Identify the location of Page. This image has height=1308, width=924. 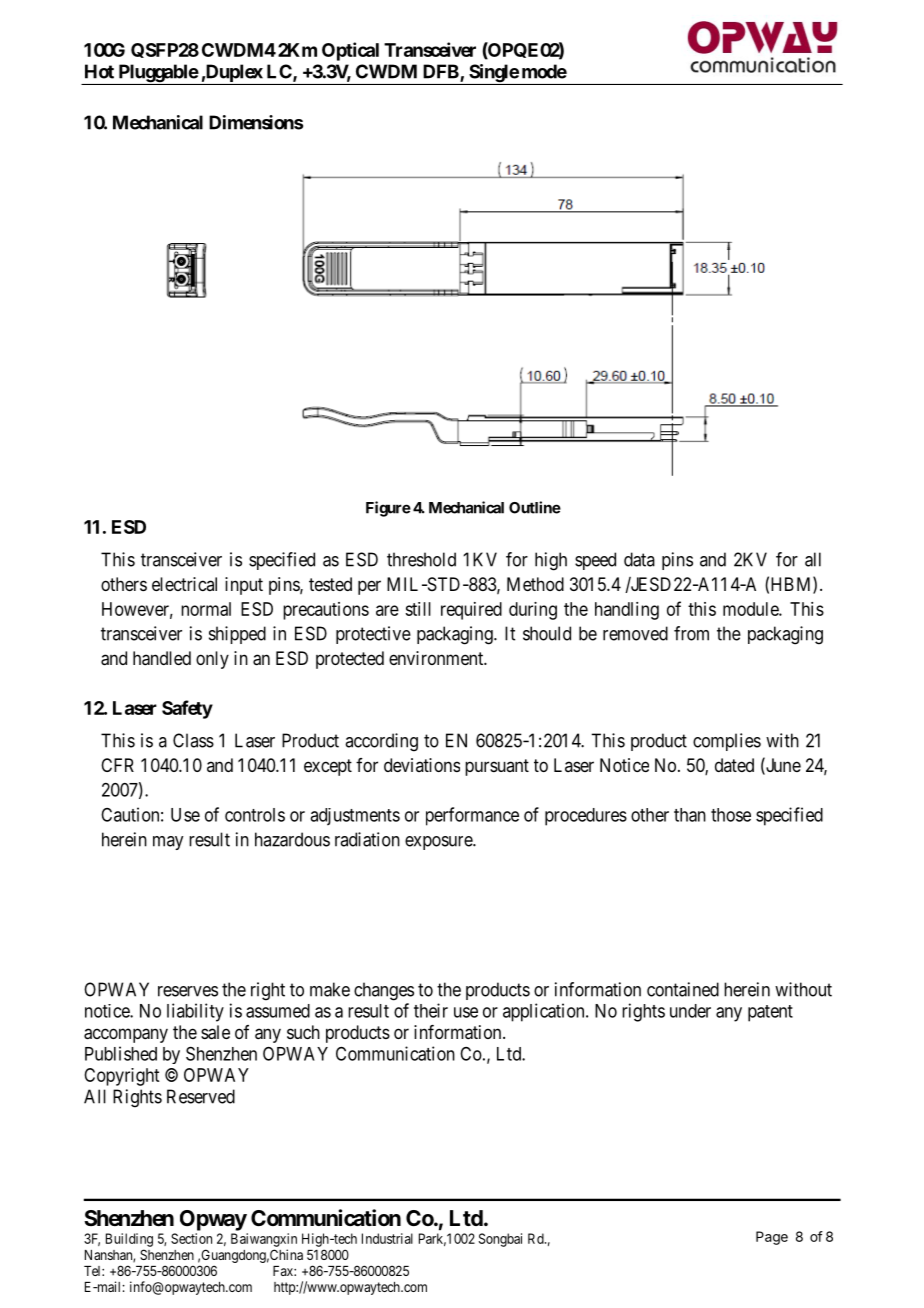
(772, 1238).
